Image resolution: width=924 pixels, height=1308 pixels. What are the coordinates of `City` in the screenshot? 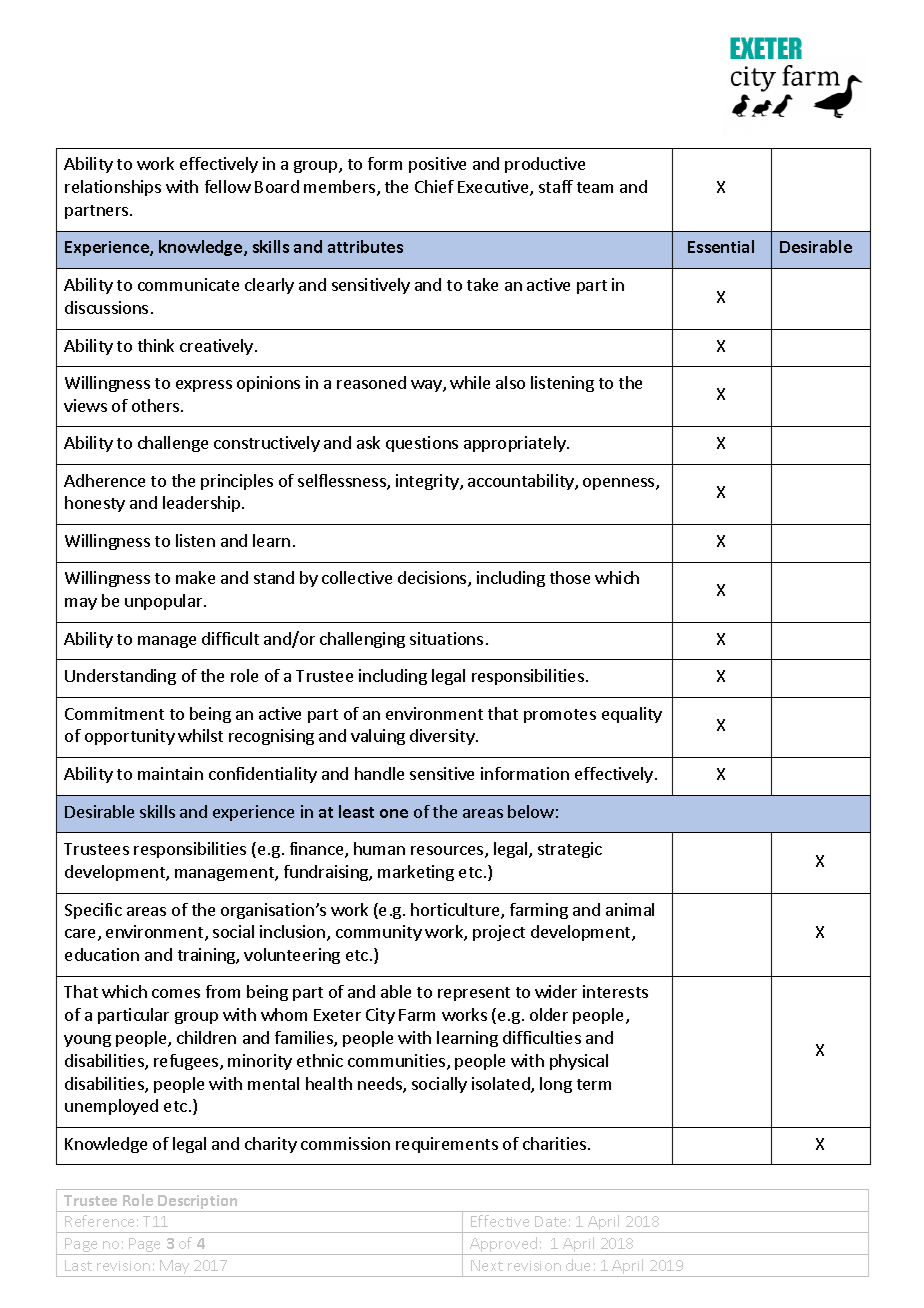 It's located at (380, 1016).
